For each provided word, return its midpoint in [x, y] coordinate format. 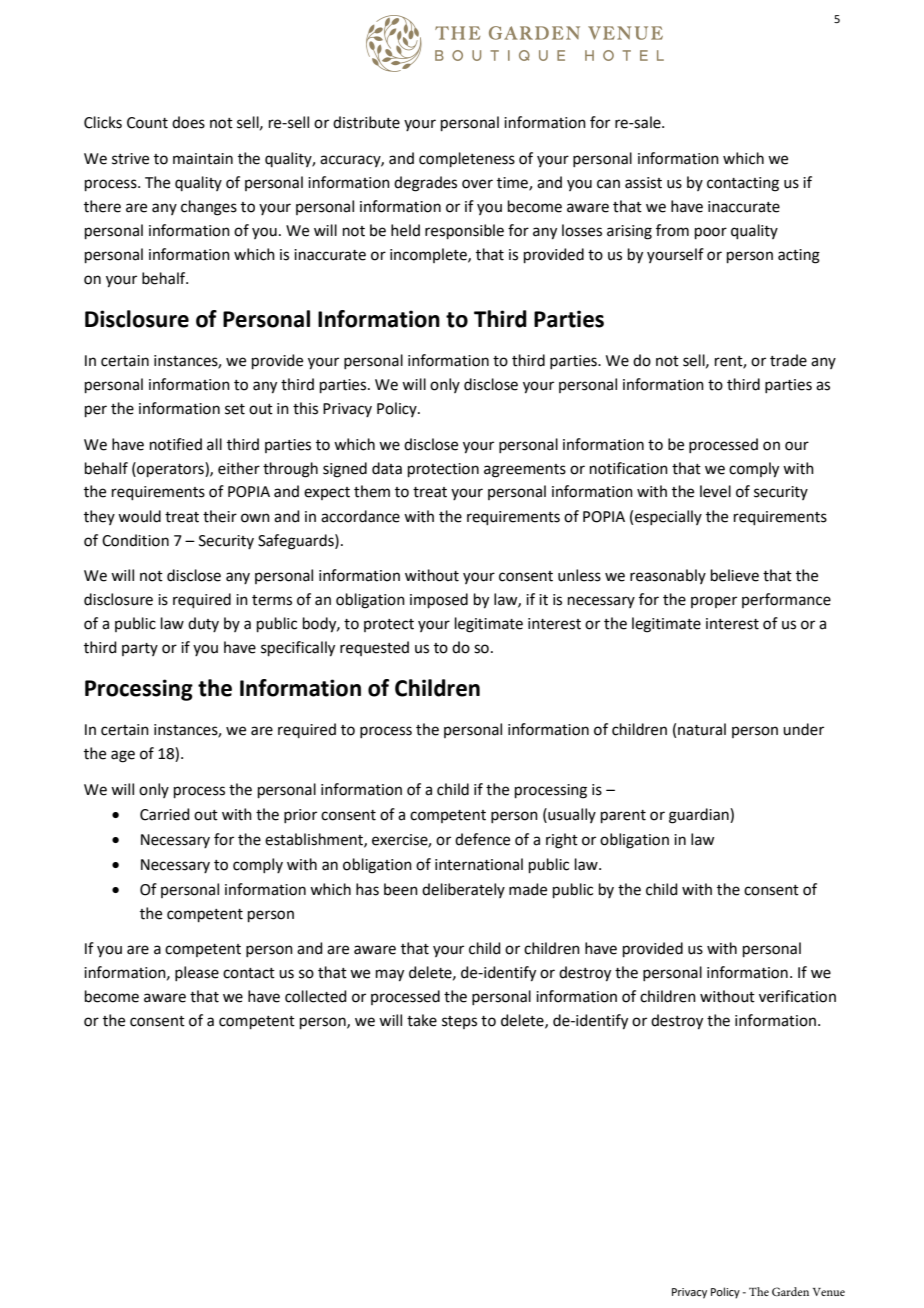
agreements [525, 471]
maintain [203, 159]
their [220, 516]
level [715, 491]
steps [459, 1022]
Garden [790, 1291]
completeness [467, 159]
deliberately [463, 890]
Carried [165, 814]
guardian [700, 816]
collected [316, 996]
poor [711, 233]
